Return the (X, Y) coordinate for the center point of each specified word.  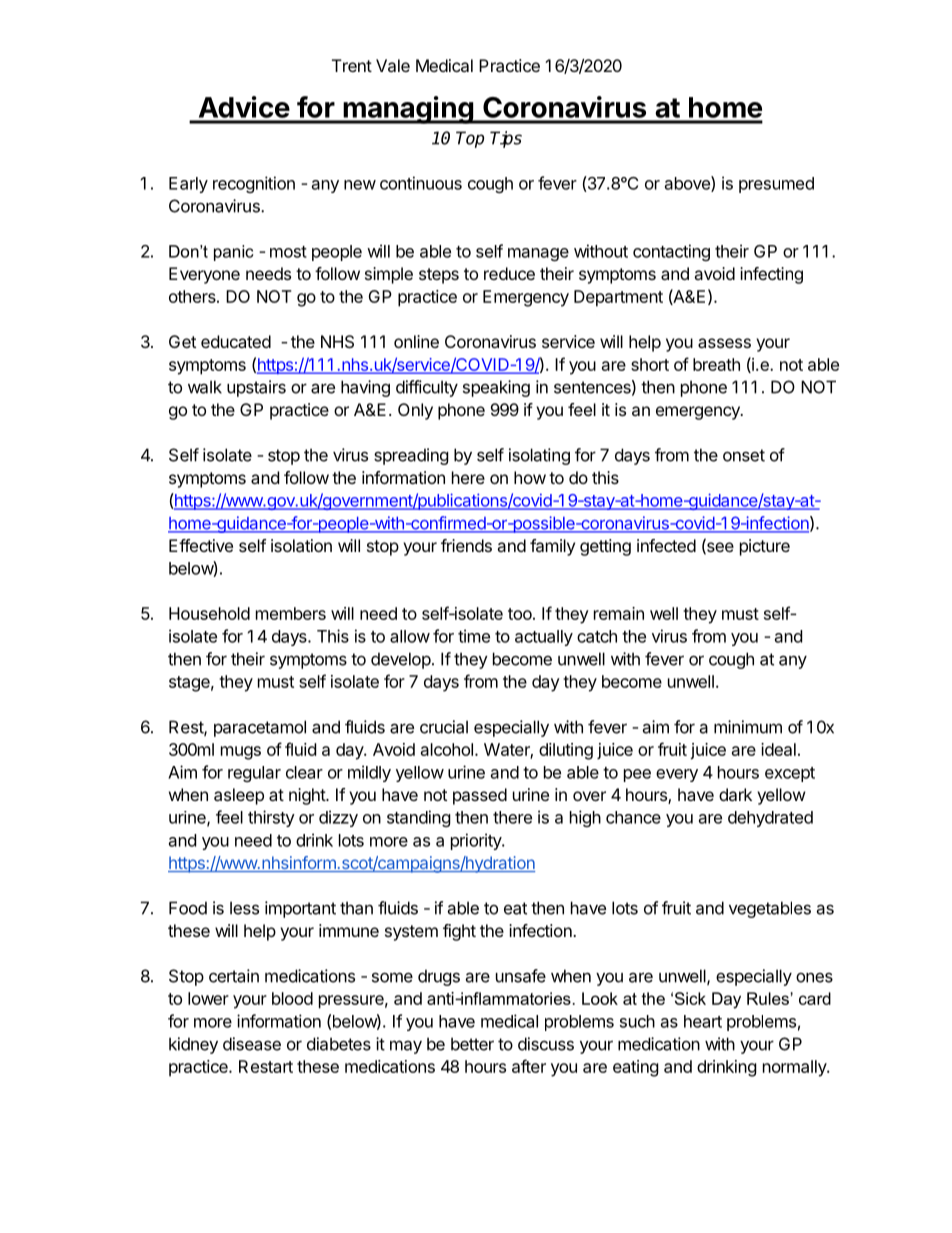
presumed (776, 185)
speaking (496, 388)
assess (724, 343)
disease (252, 1044)
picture (765, 547)
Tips (506, 139)
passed (480, 796)
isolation (301, 545)
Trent (352, 65)
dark (735, 794)
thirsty (271, 818)
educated (236, 341)
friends (466, 545)
